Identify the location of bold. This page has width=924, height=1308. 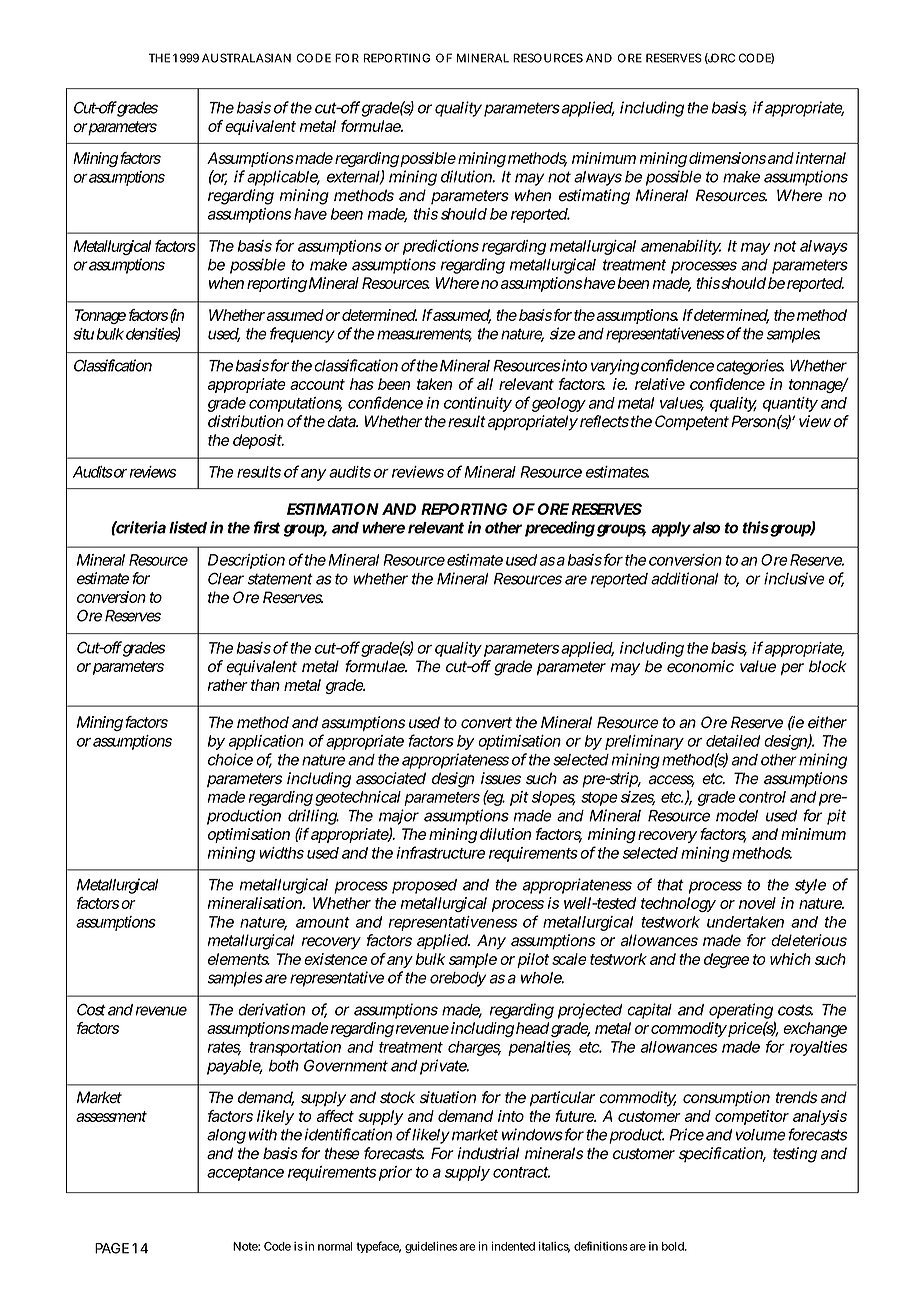
(673, 1246).
